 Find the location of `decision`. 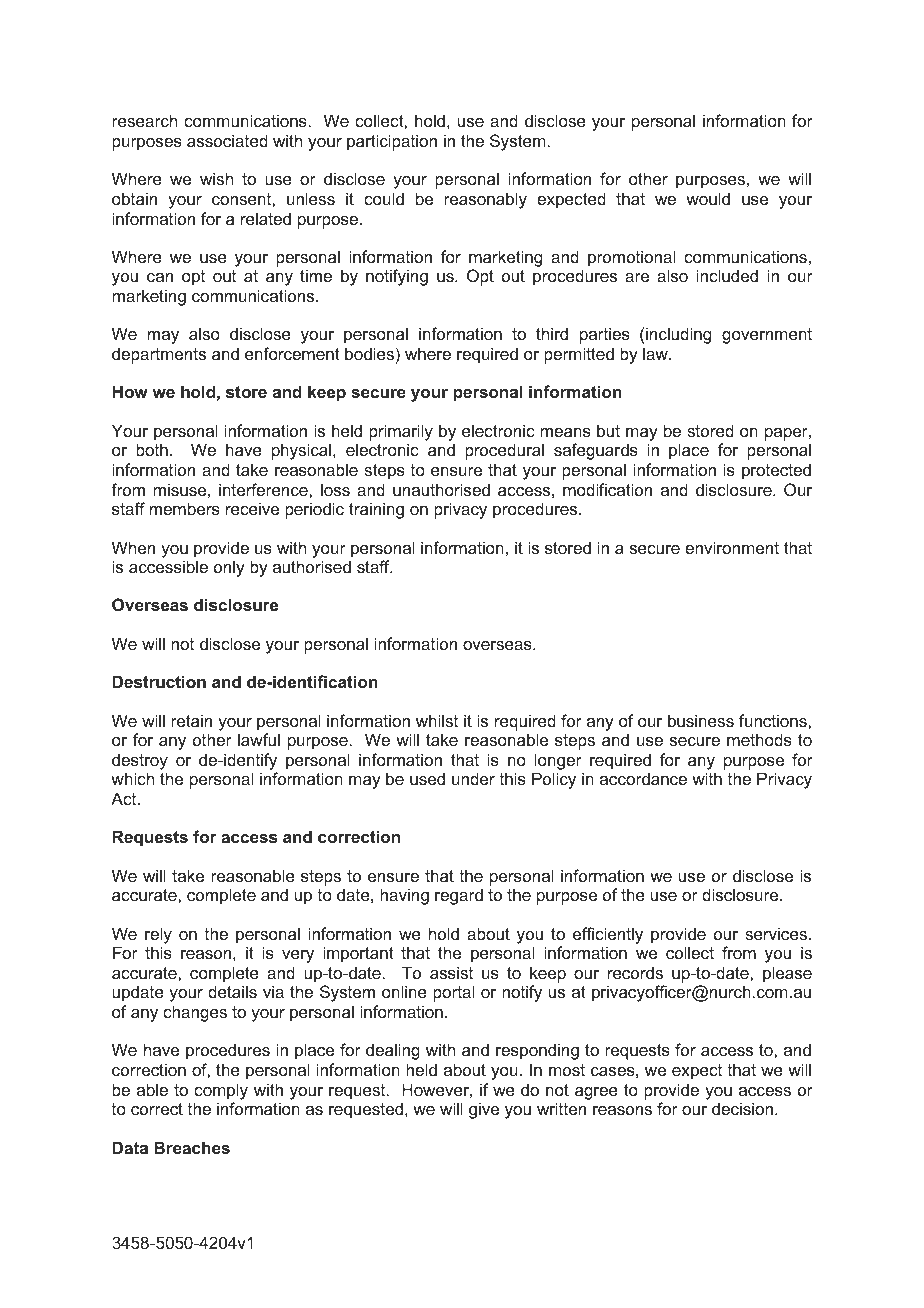

decision is located at coordinates (742, 1108).
